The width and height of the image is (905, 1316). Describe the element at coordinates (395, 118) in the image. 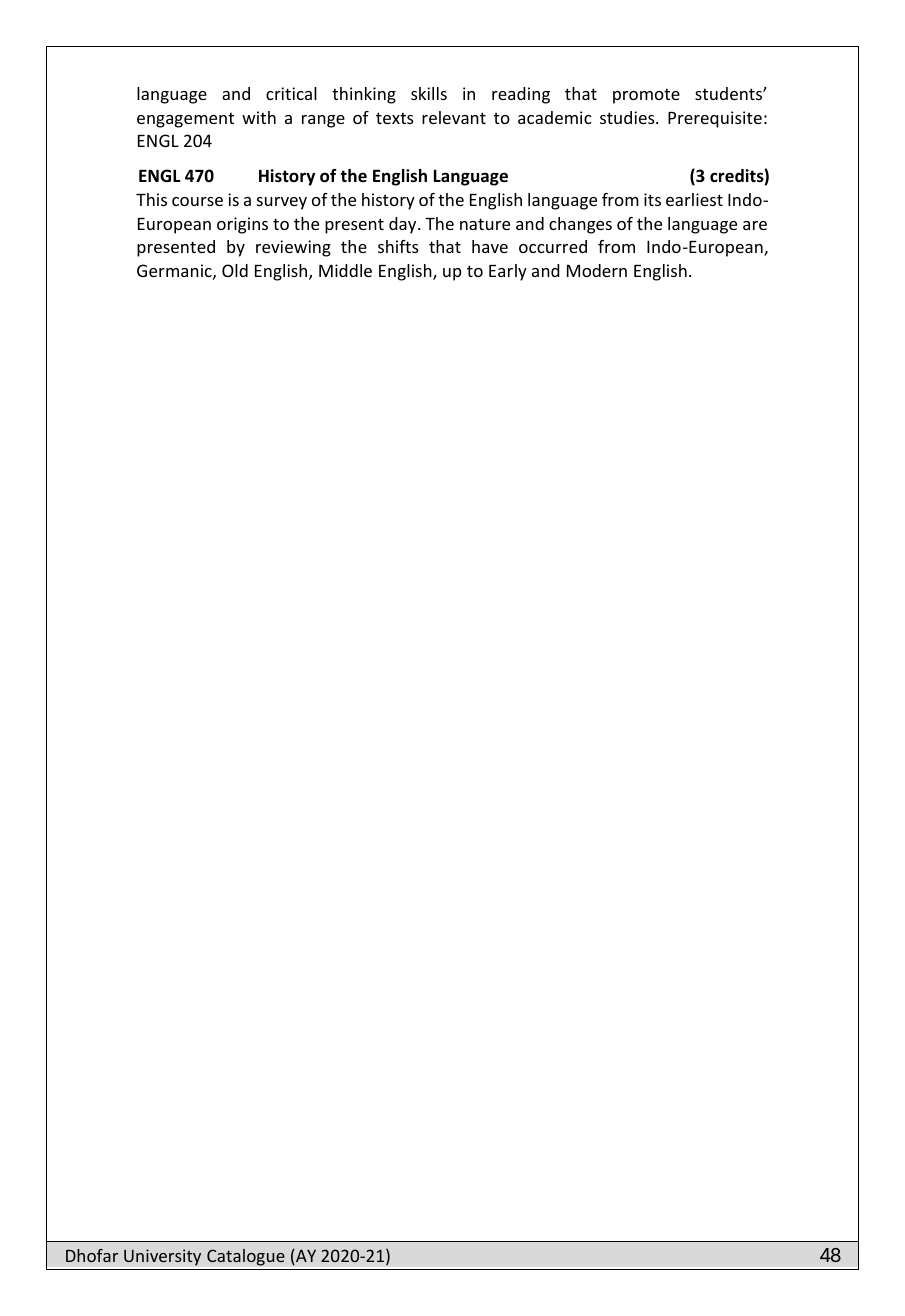

I see `texts` at that location.
